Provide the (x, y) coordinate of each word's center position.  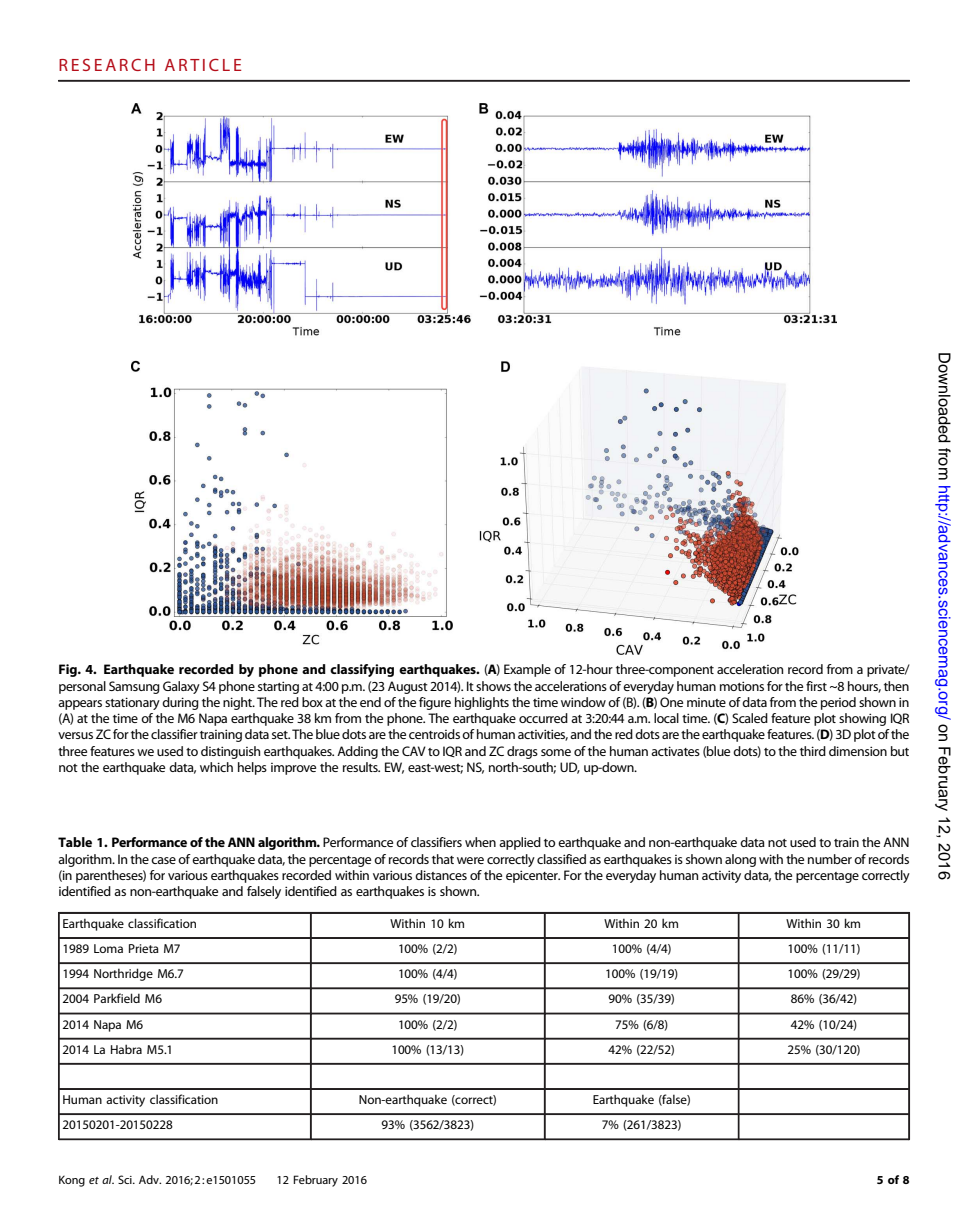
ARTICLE (203, 65)
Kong (72, 1181)
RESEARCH (107, 65)
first (816, 686)
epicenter (533, 876)
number (830, 859)
